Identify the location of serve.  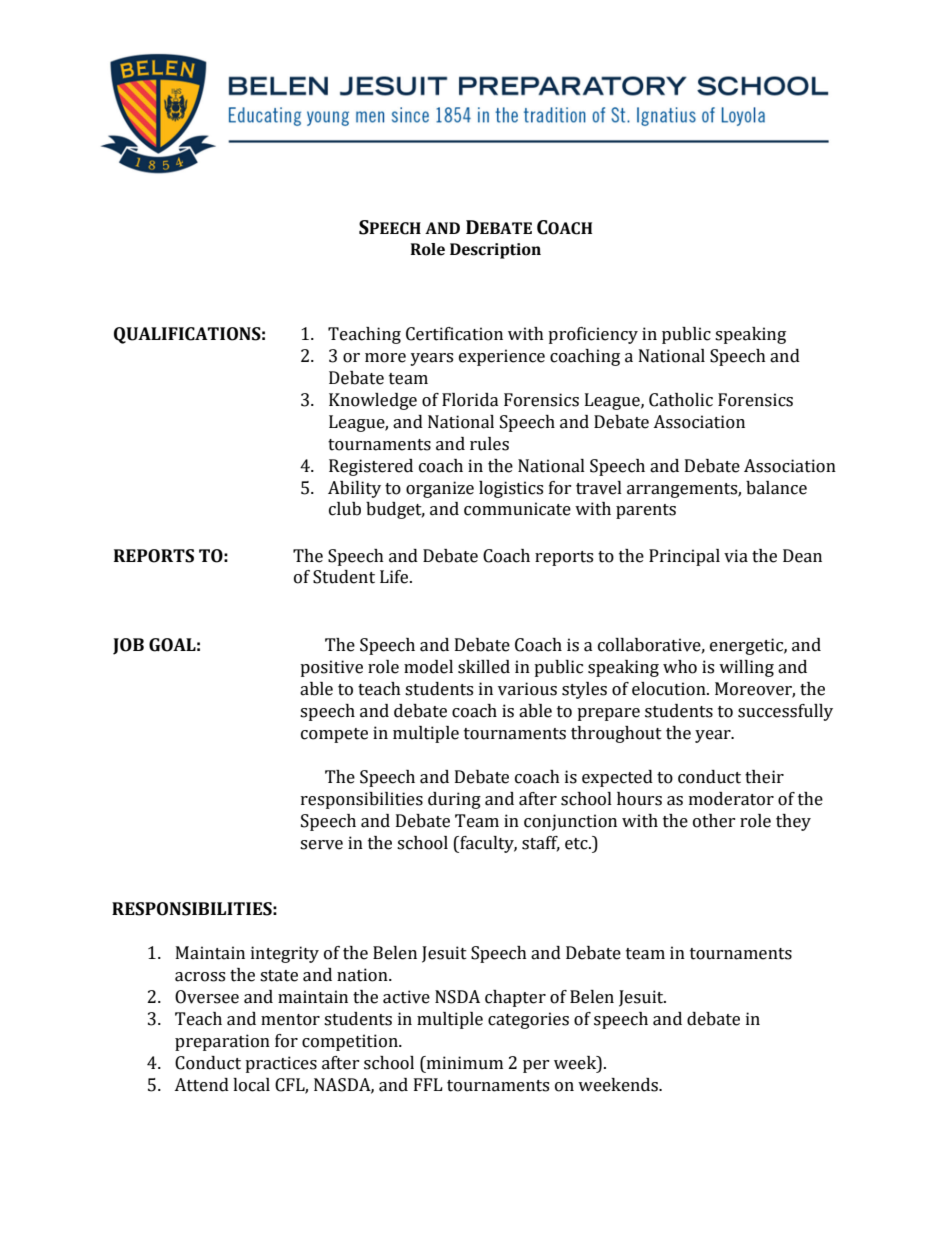
(321, 845).
